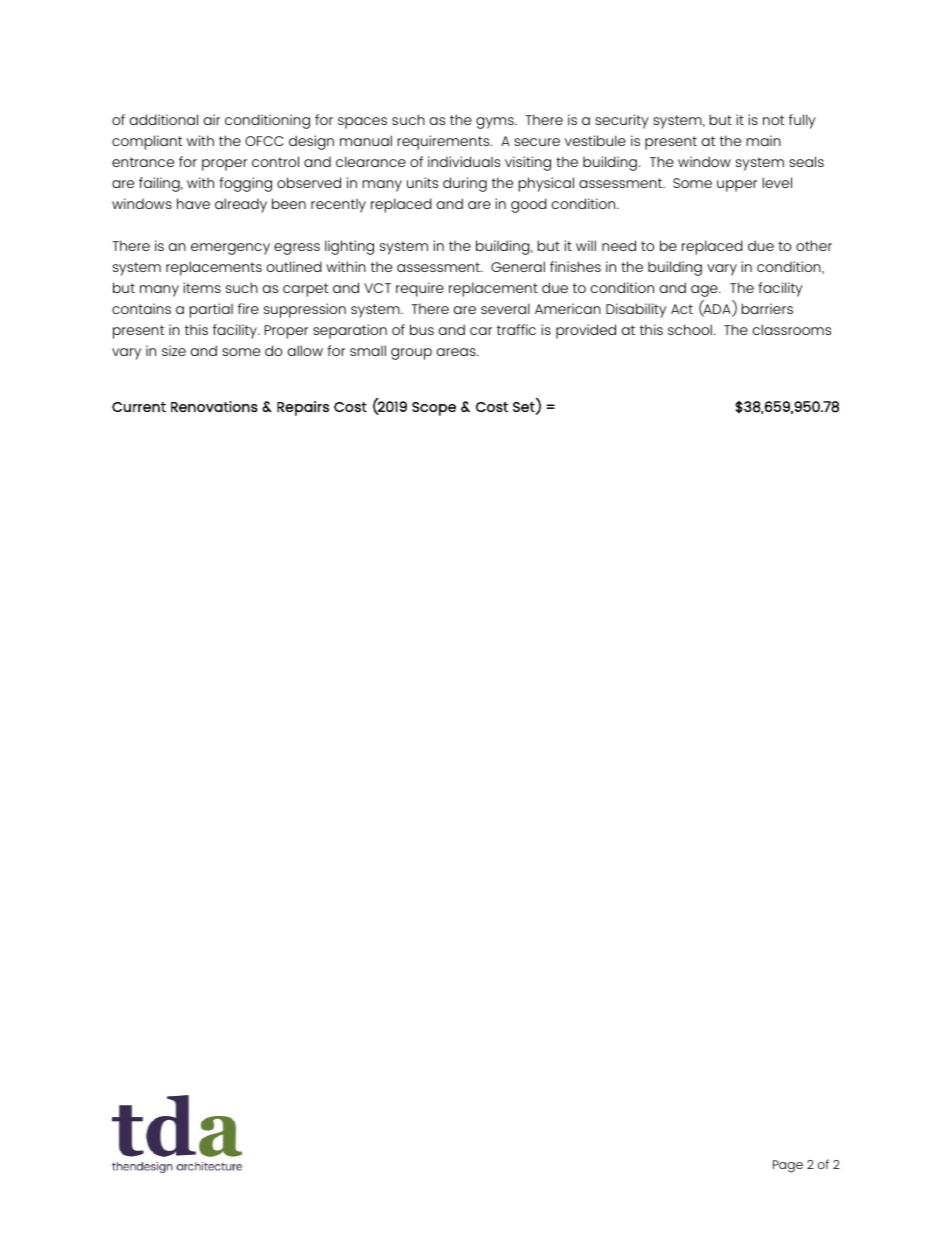  Describe the element at coordinates (525, 408) in the document. I see `Set` at that location.
